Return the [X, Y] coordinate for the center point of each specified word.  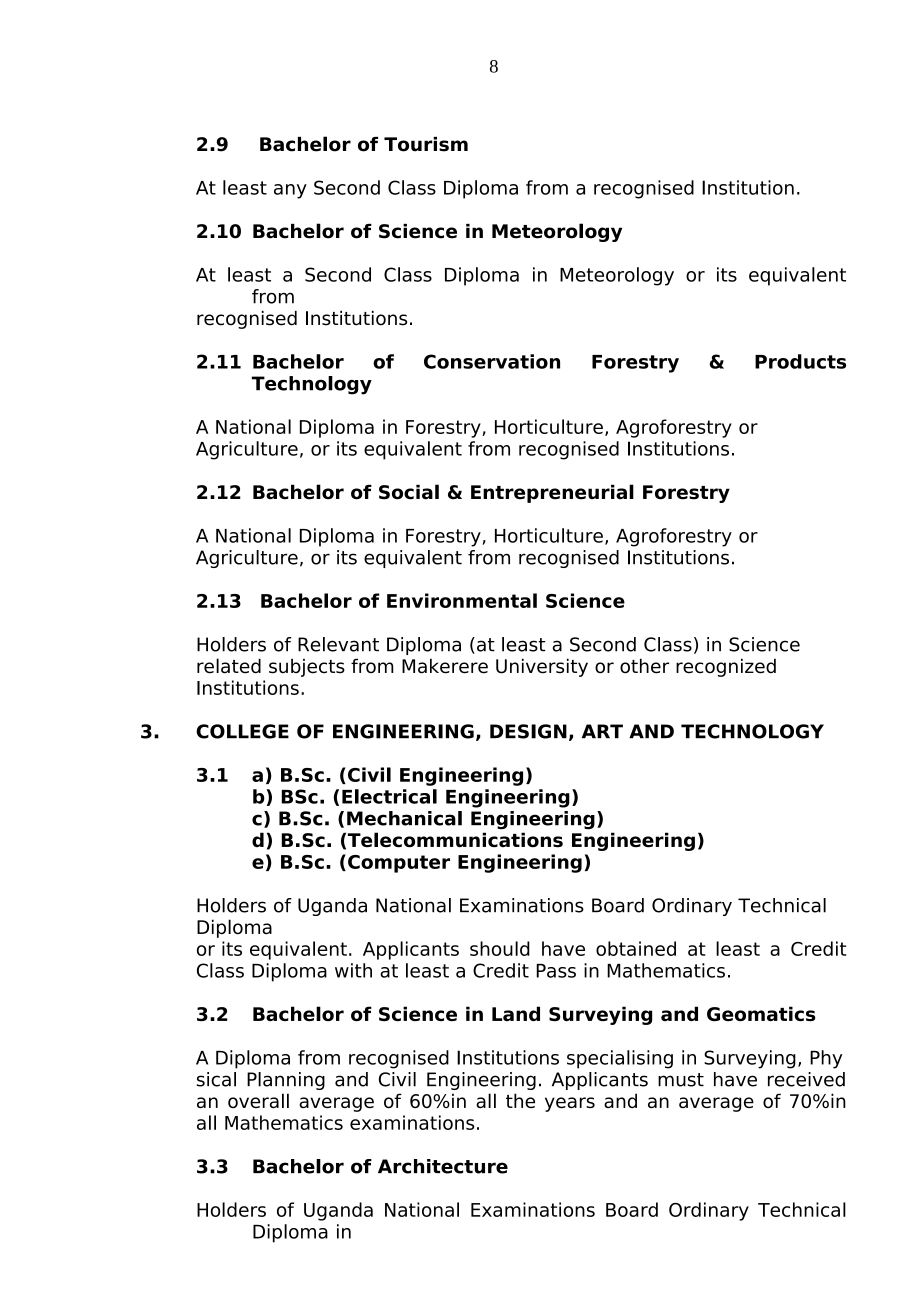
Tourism [426, 144]
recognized [726, 667]
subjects [307, 667]
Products [800, 361]
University [542, 667]
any [290, 191]
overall [258, 1100]
